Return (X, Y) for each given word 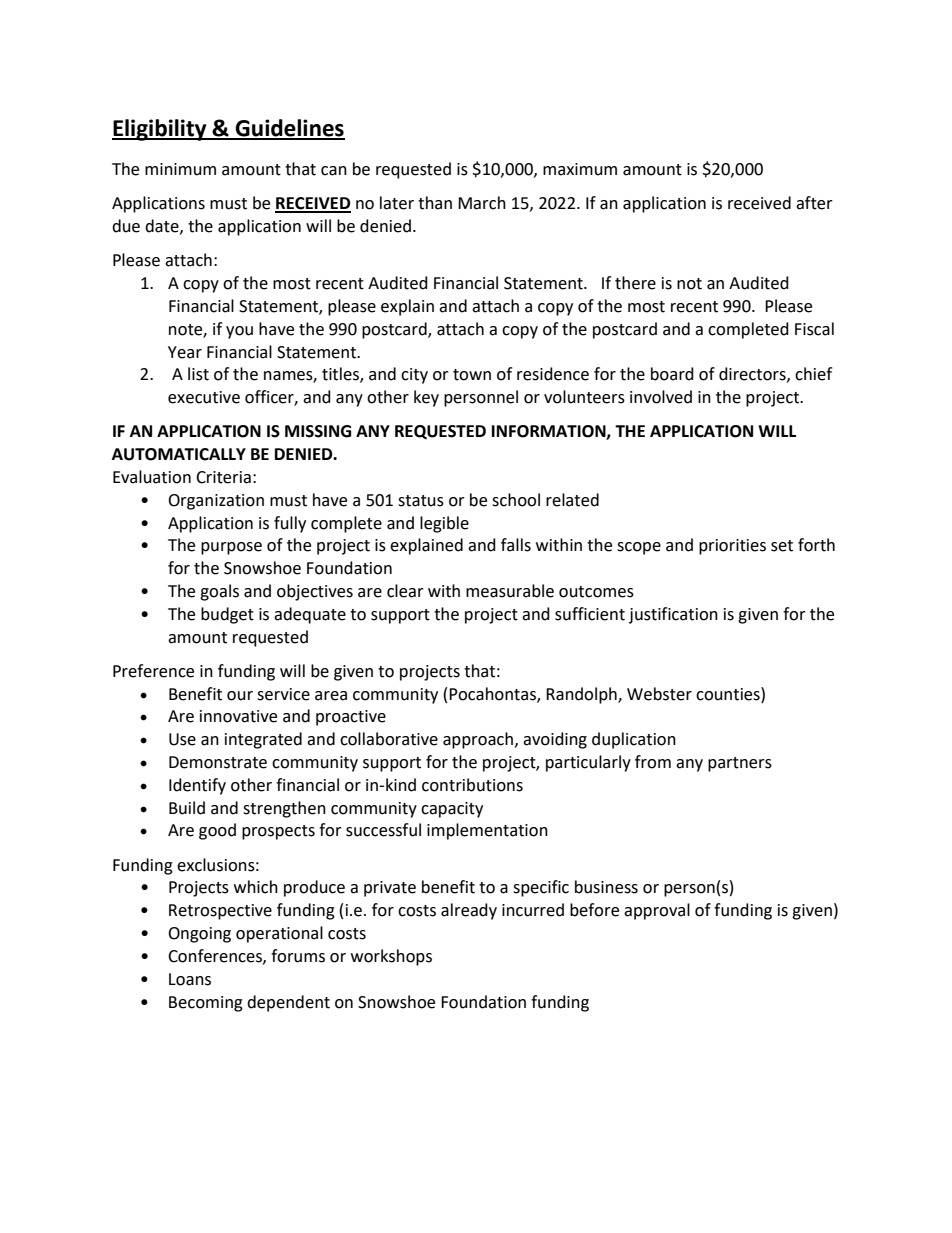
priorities (732, 547)
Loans (190, 979)
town (472, 375)
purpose (231, 548)
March (482, 203)
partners (740, 764)
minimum (180, 169)
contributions (472, 785)
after (814, 203)
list (198, 374)
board (672, 374)
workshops (391, 957)
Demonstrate (218, 762)
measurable (510, 591)
